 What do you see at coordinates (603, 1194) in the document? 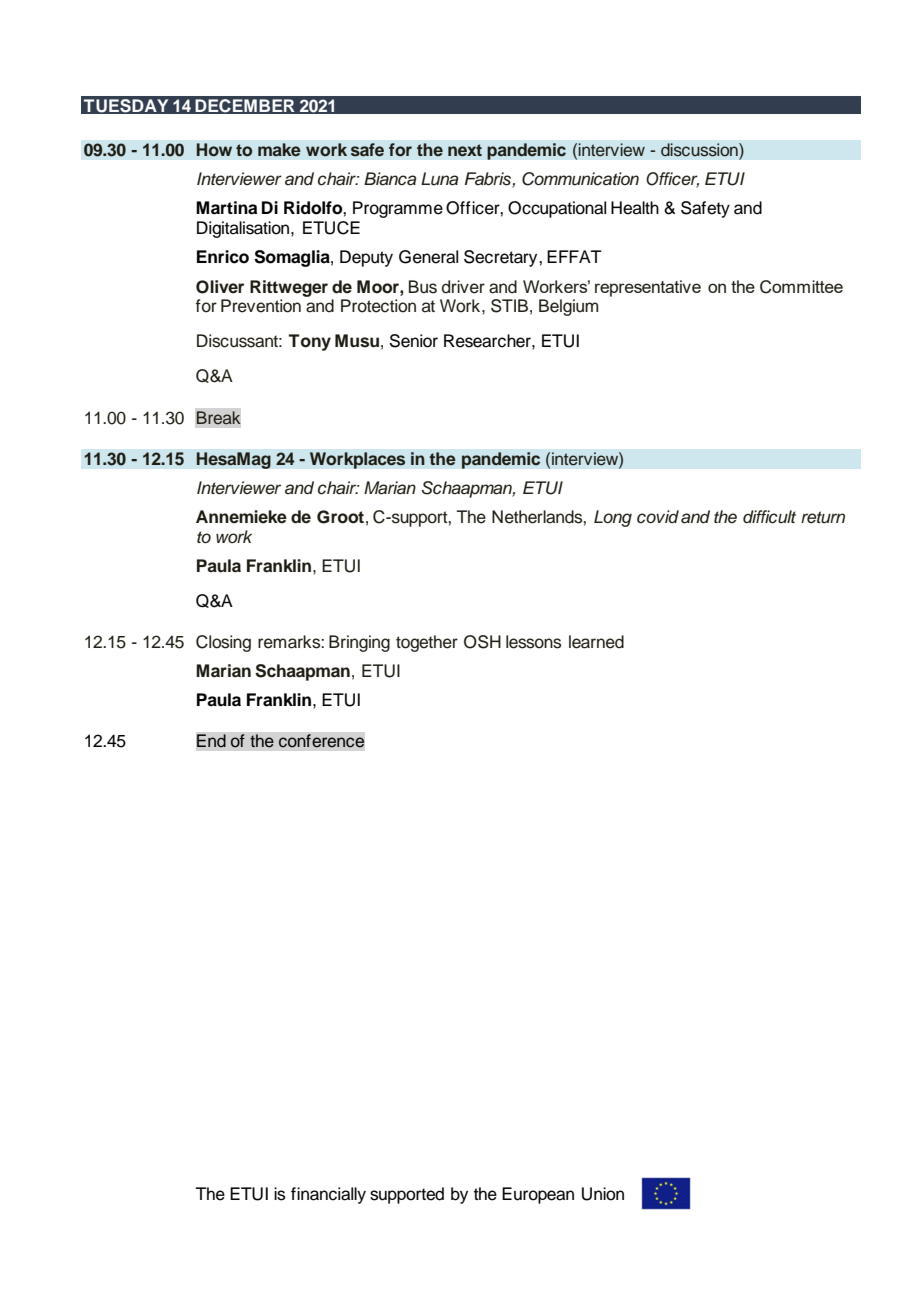
I see `Union` at bounding box center [603, 1194].
